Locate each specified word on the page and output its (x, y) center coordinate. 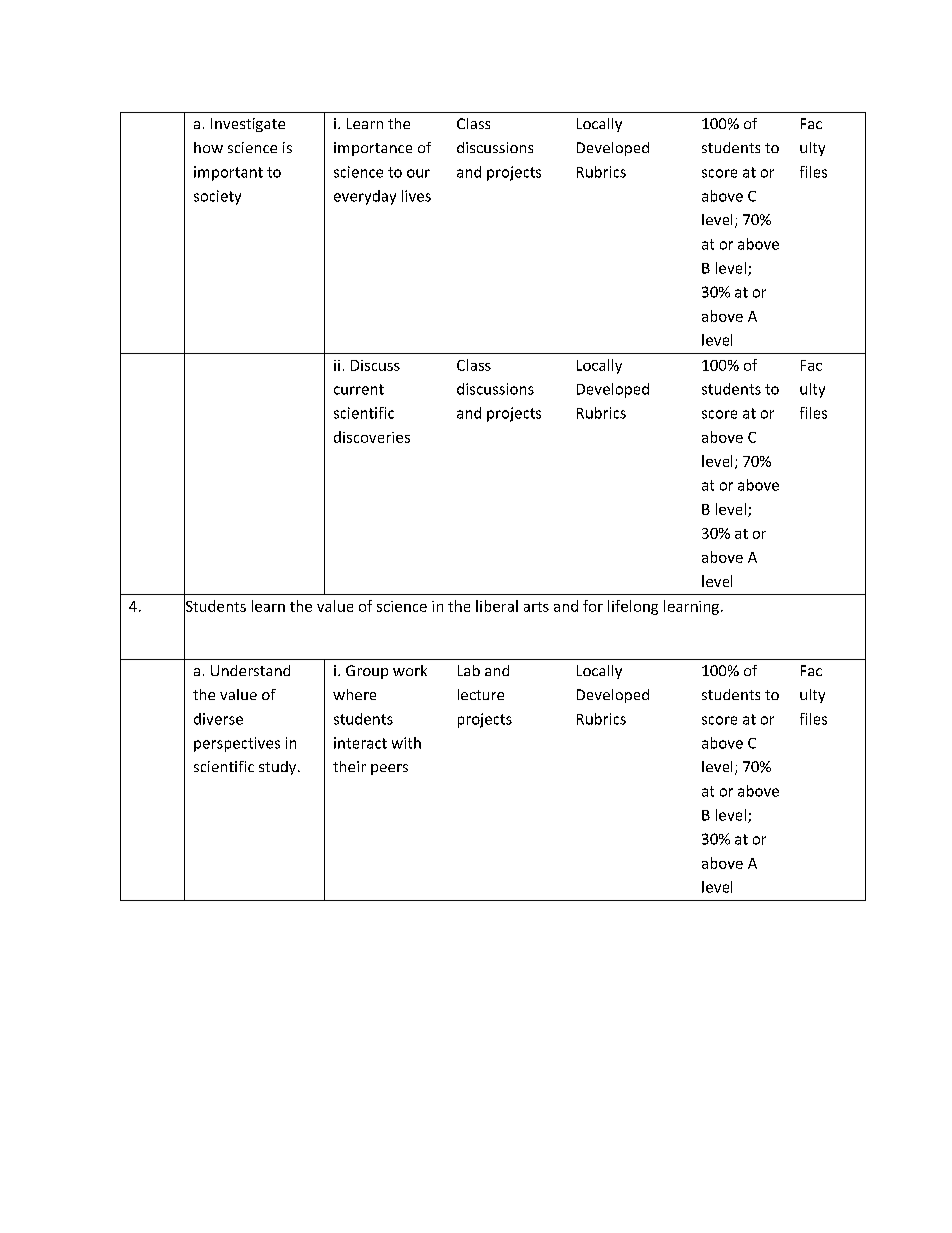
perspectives (237, 744)
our (418, 173)
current (359, 389)
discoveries (372, 437)
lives (416, 196)
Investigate (248, 125)
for (593, 606)
